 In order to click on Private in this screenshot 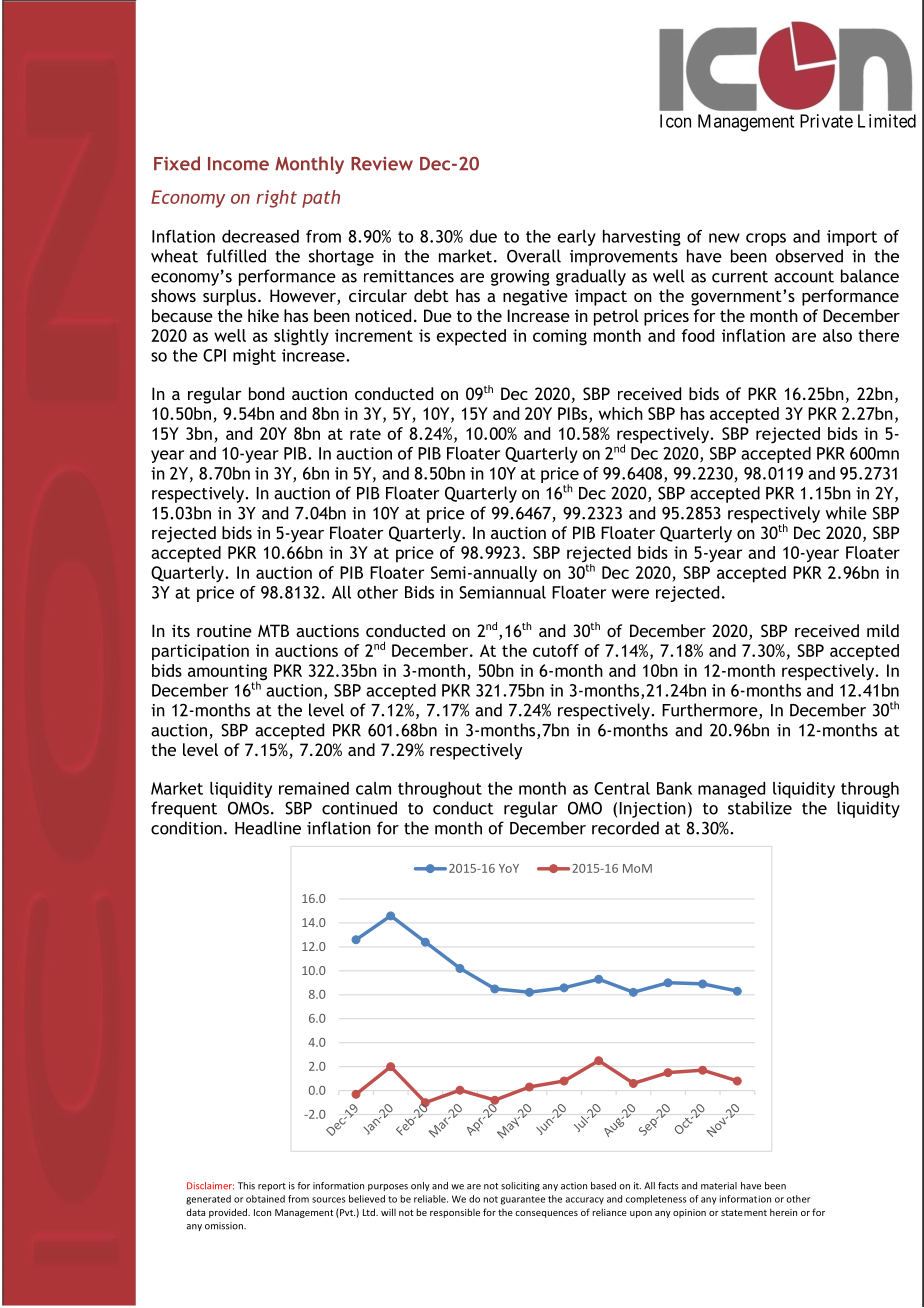, I will do `click(826, 121)`.
